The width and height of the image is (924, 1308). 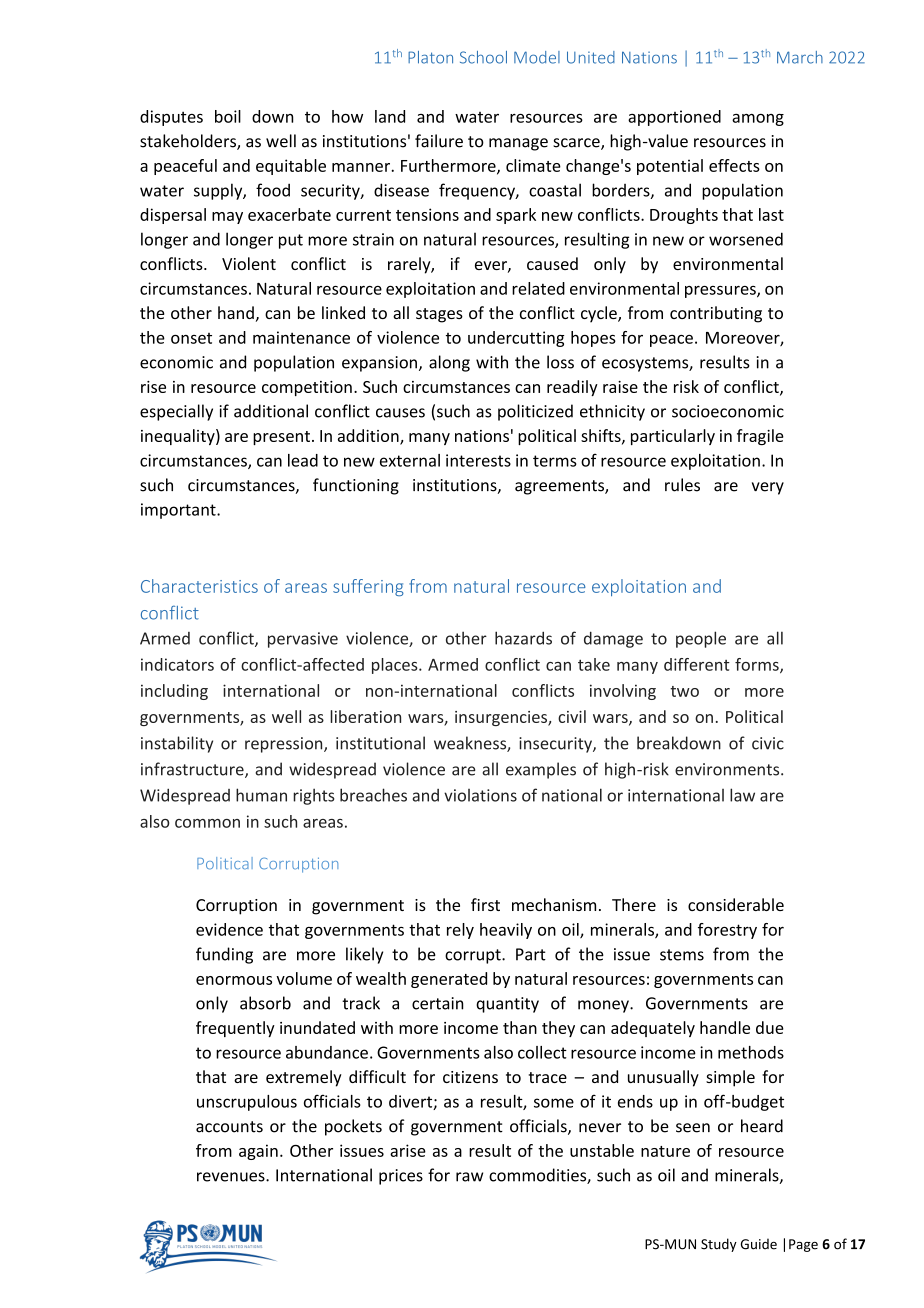 What do you see at coordinates (523, 638) in the image?
I see `hazards` at bounding box center [523, 638].
